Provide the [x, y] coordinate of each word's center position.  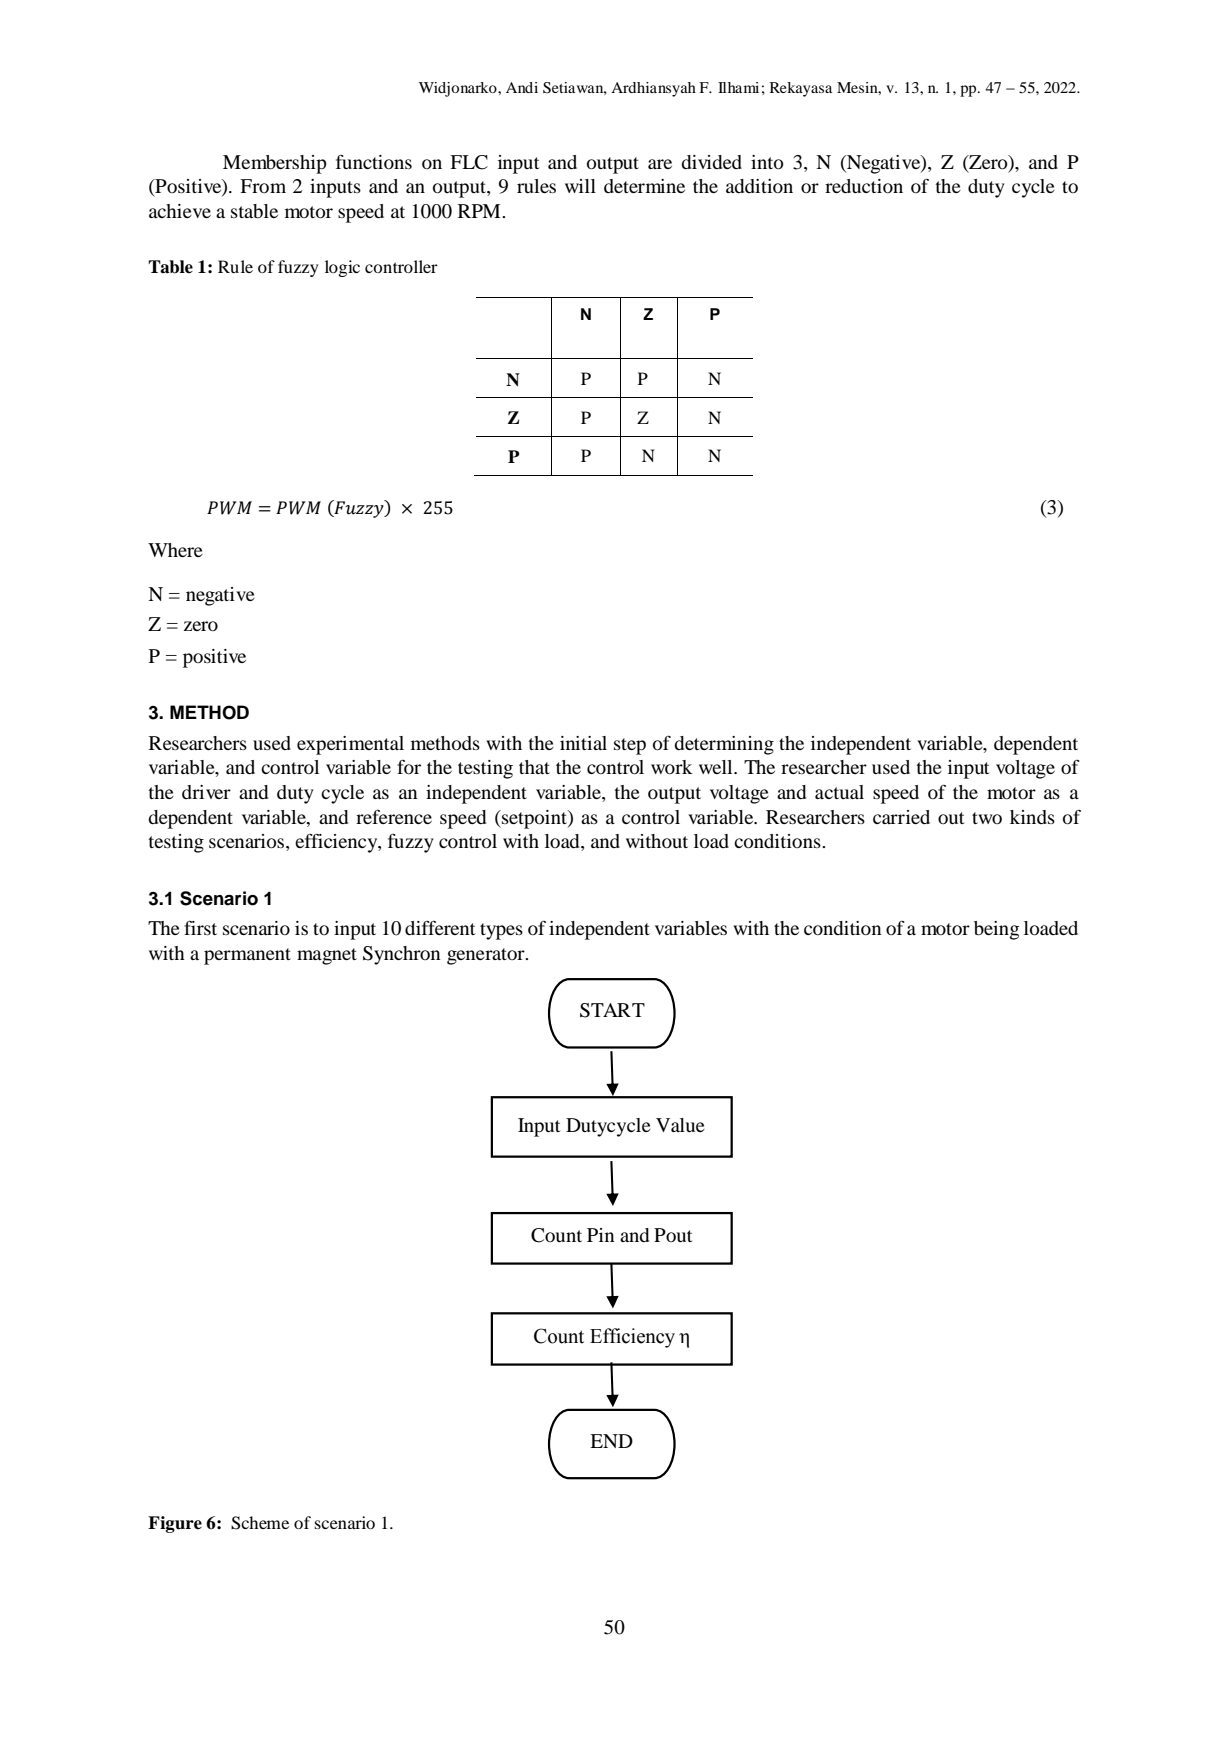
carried [901, 817]
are [660, 164]
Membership [275, 164]
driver [206, 792]
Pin [600, 1235]
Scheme [260, 1523]
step [630, 746]
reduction [864, 186]
